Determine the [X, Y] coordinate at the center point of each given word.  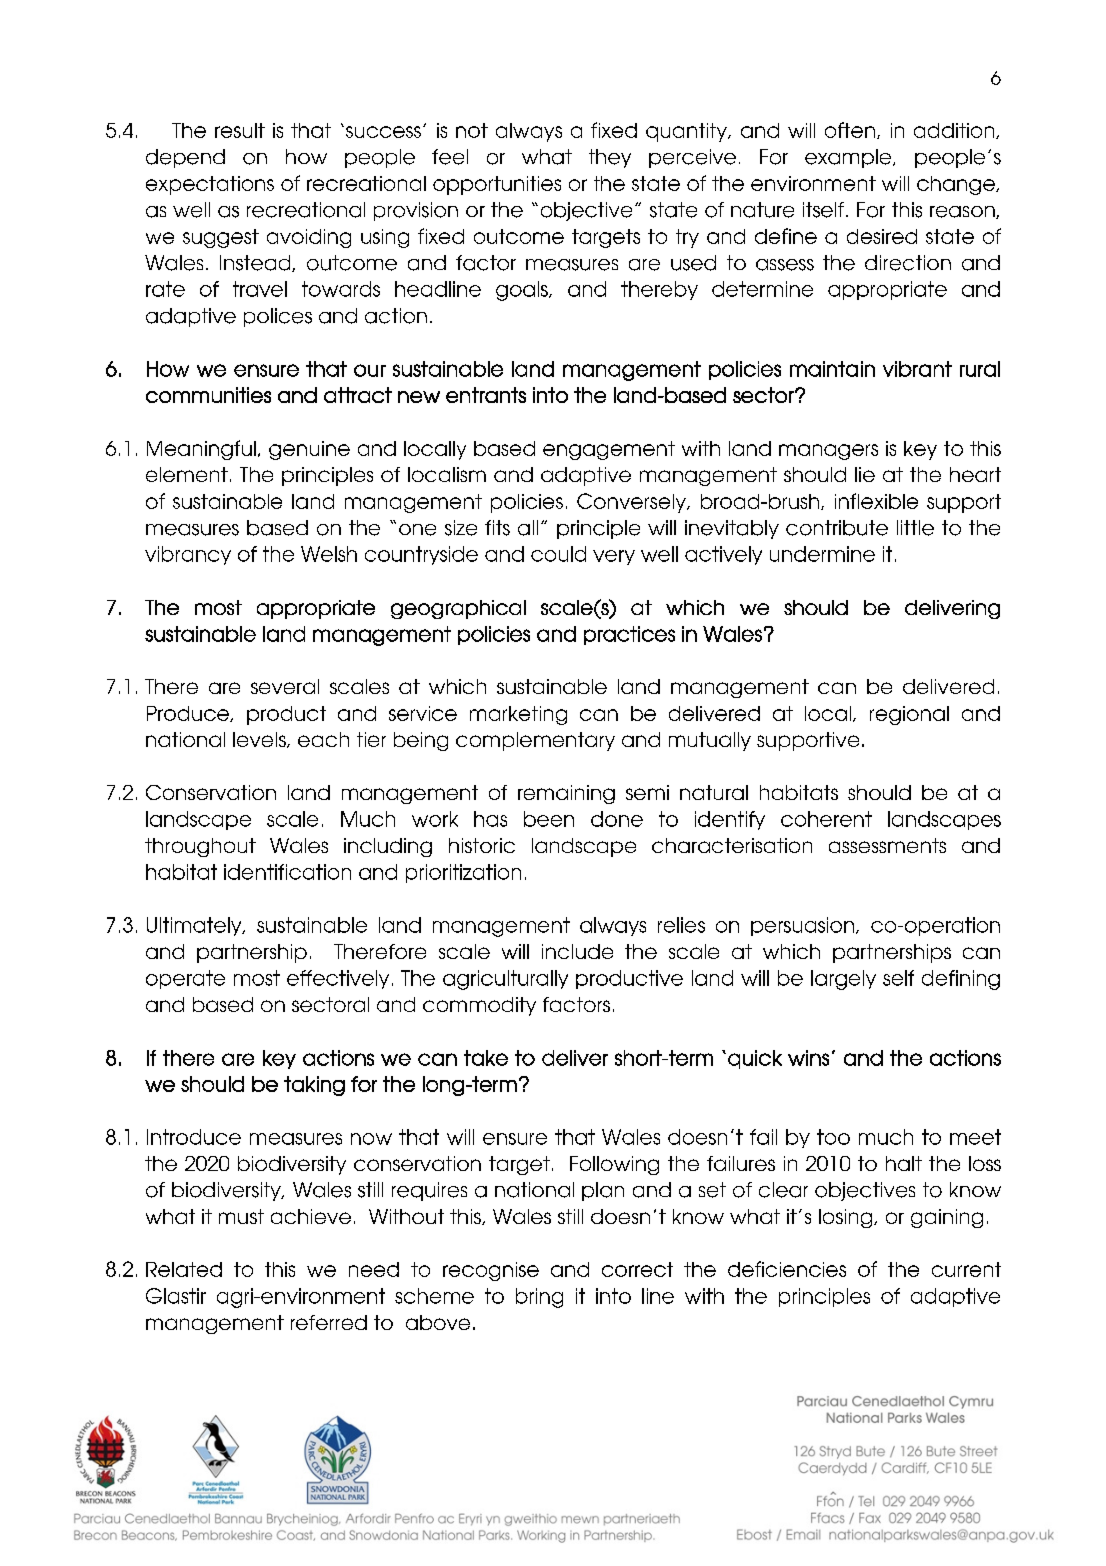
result [240, 130]
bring [539, 1298]
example [849, 158]
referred [329, 1322]
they [610, 158]
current [966, 1269]
